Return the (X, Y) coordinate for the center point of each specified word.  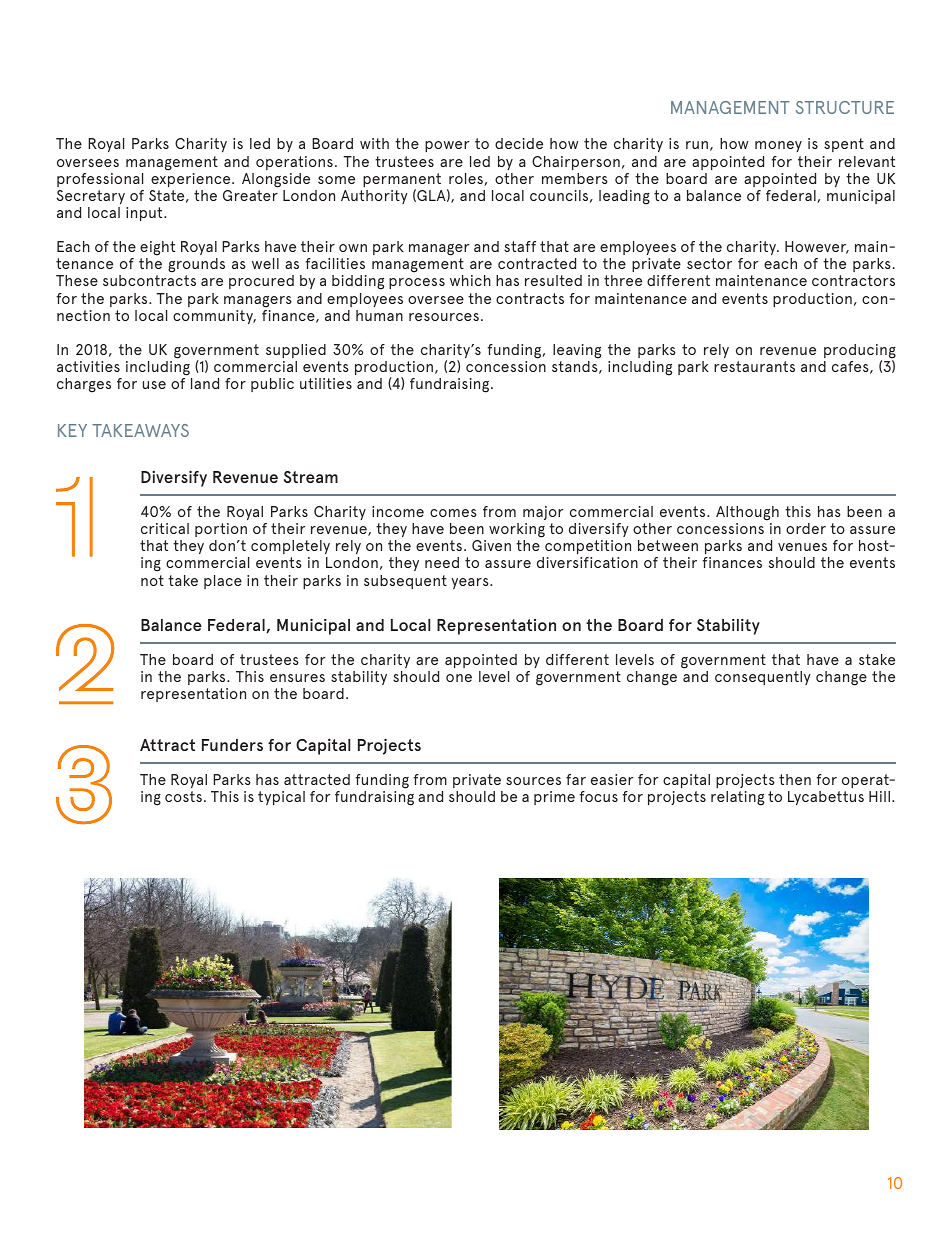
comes (453, 513)
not (152, 580)
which (470, 280)
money (778, 146)
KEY (72, 430)
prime (554, 798)
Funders (232, 745)
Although (747, 513)
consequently (763, 678)
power (447, 146)
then (795, 779)
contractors (853, 280)
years (471, 583)
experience (192, 180)
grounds (196, 267)
